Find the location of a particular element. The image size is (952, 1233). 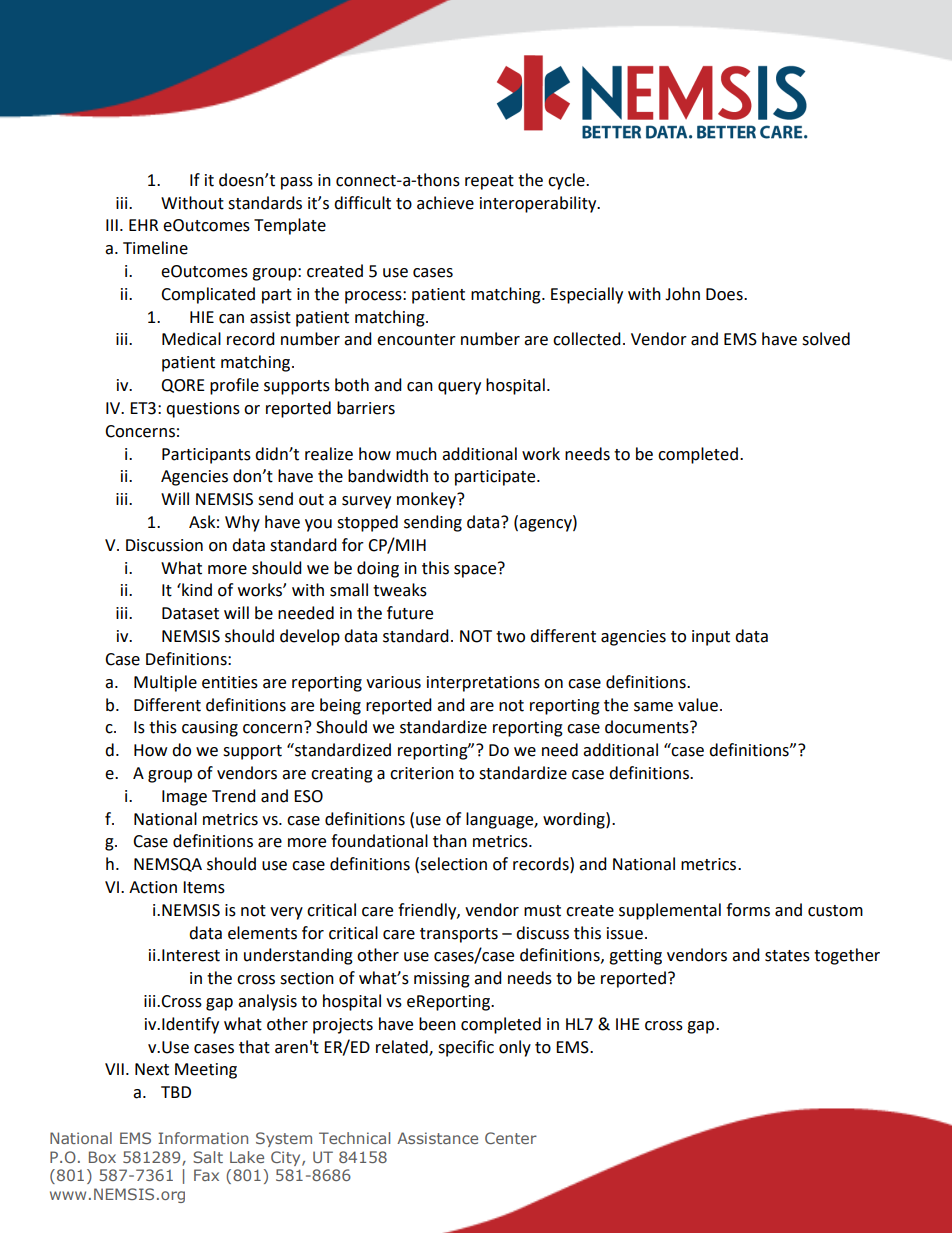

Information is located at coordinates (203, 1138).
